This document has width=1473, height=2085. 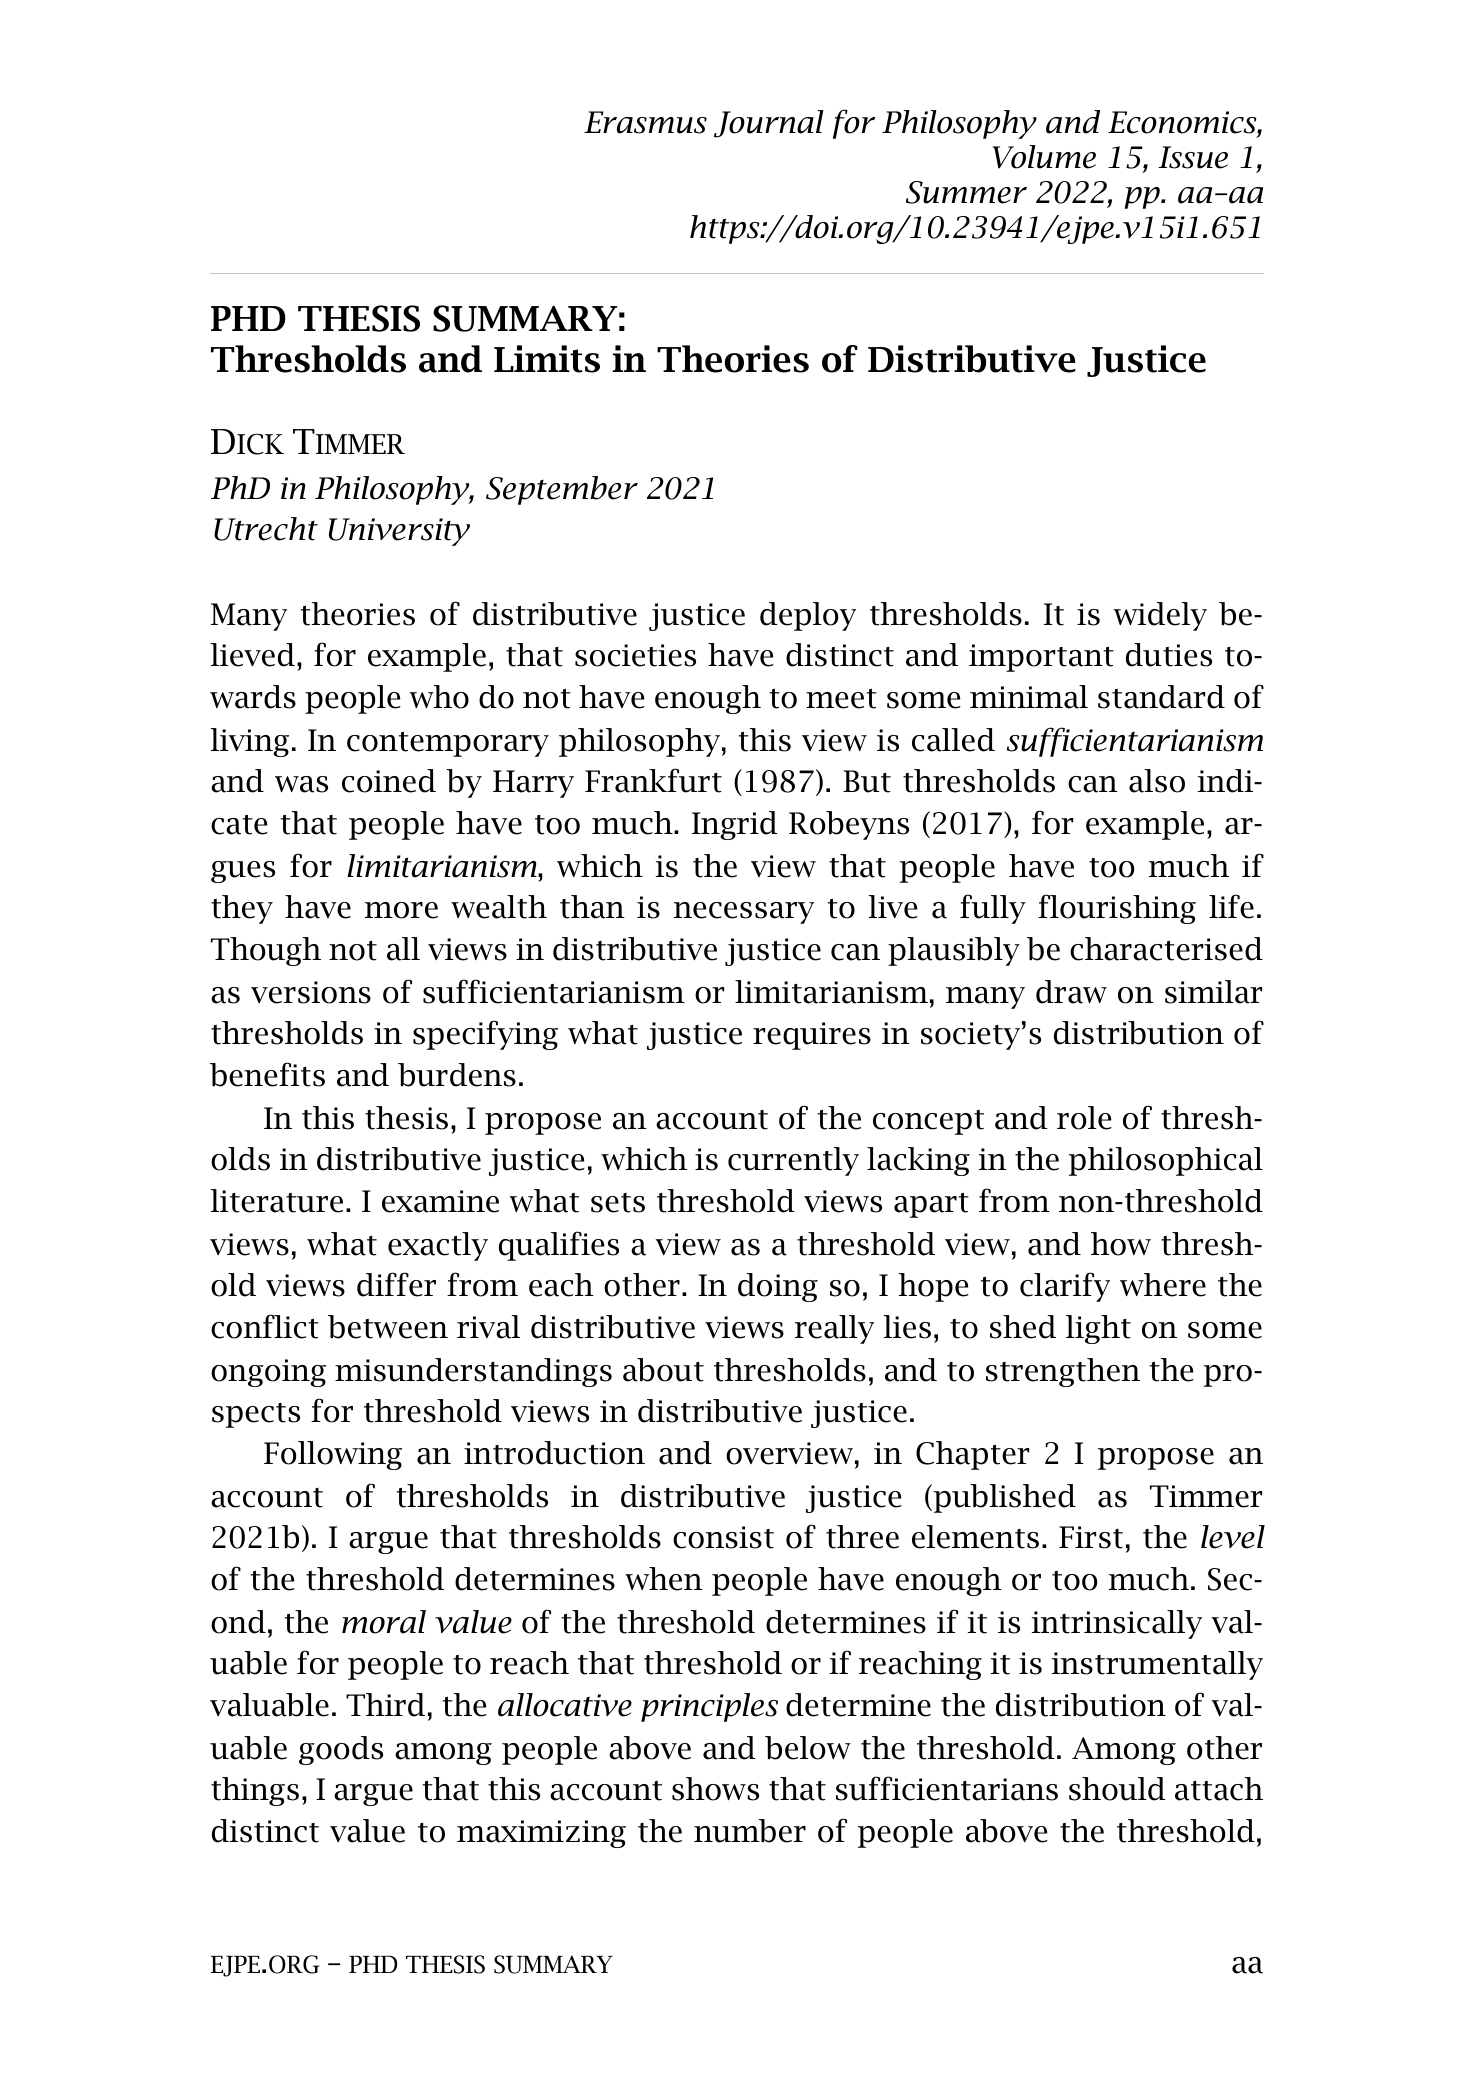 What do you see at coordinates (1071, 992) in the document?
I see `draw` at bounding box center [1071, 992].
